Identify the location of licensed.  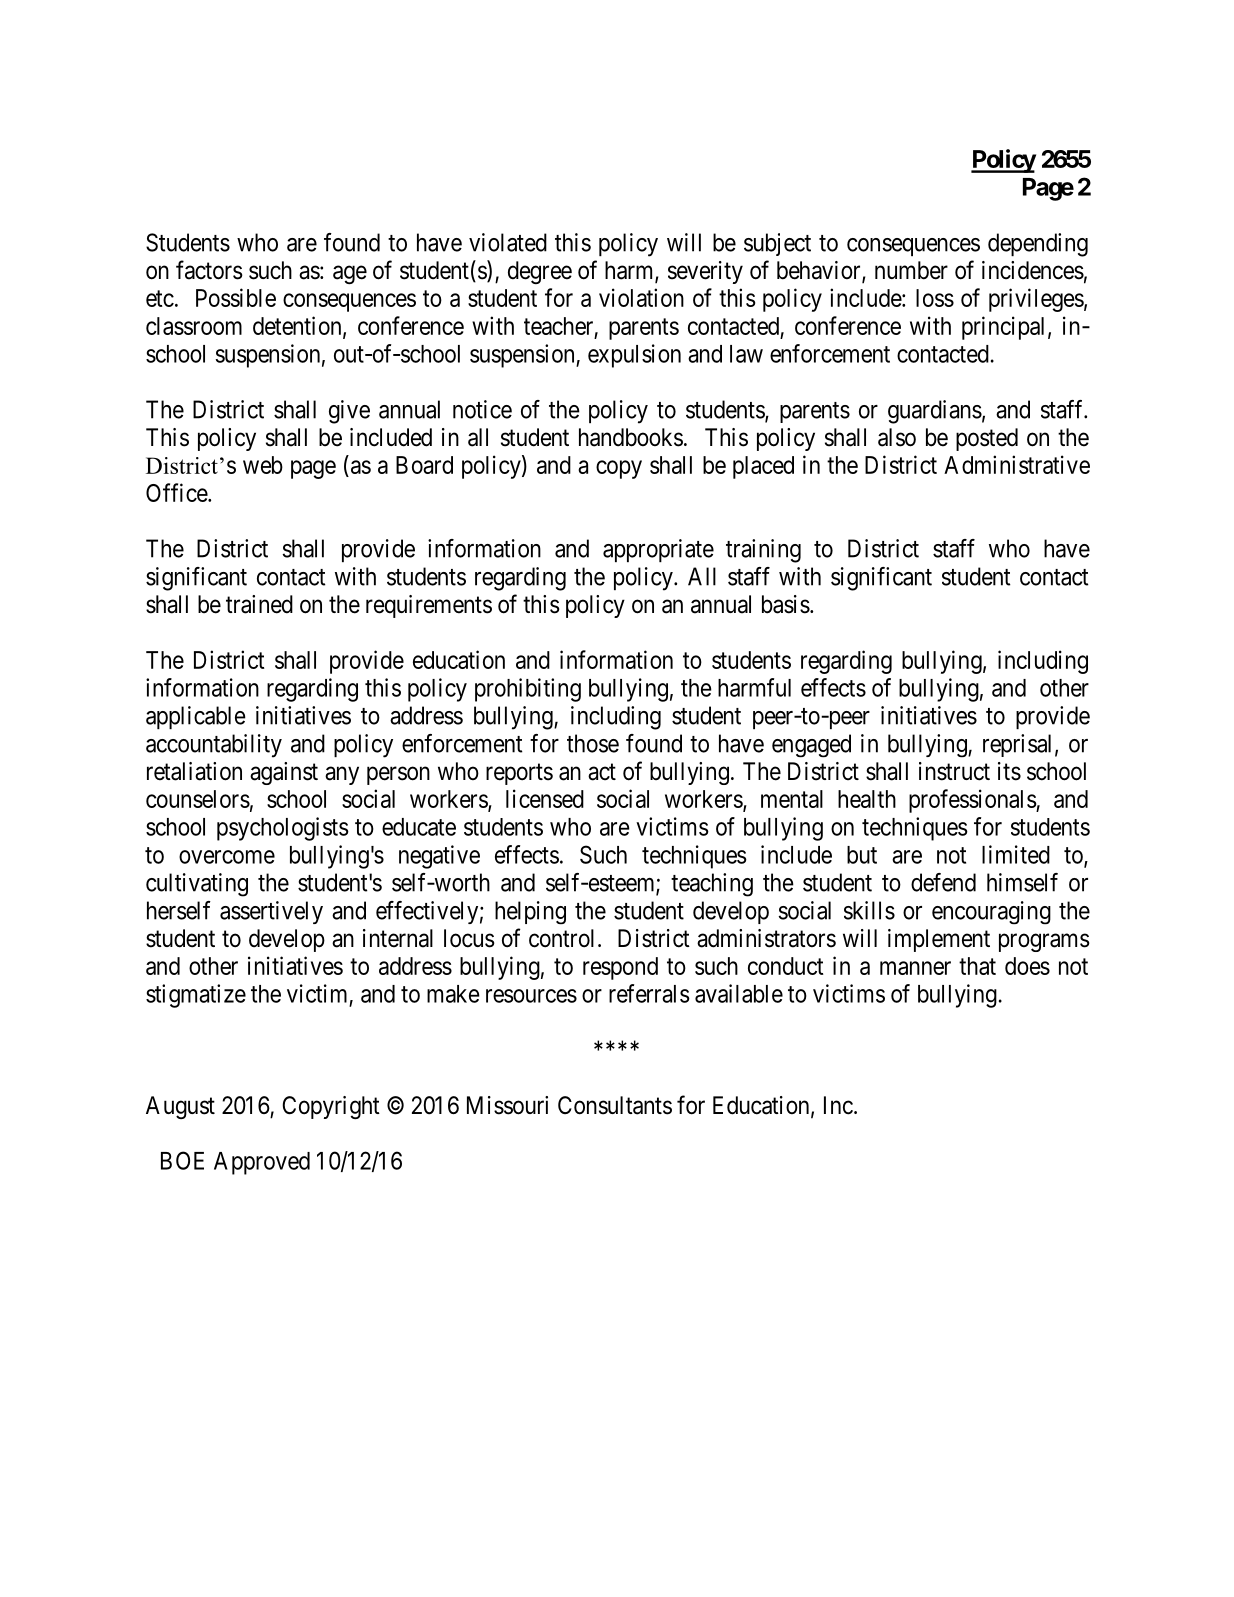
(545, 798).
